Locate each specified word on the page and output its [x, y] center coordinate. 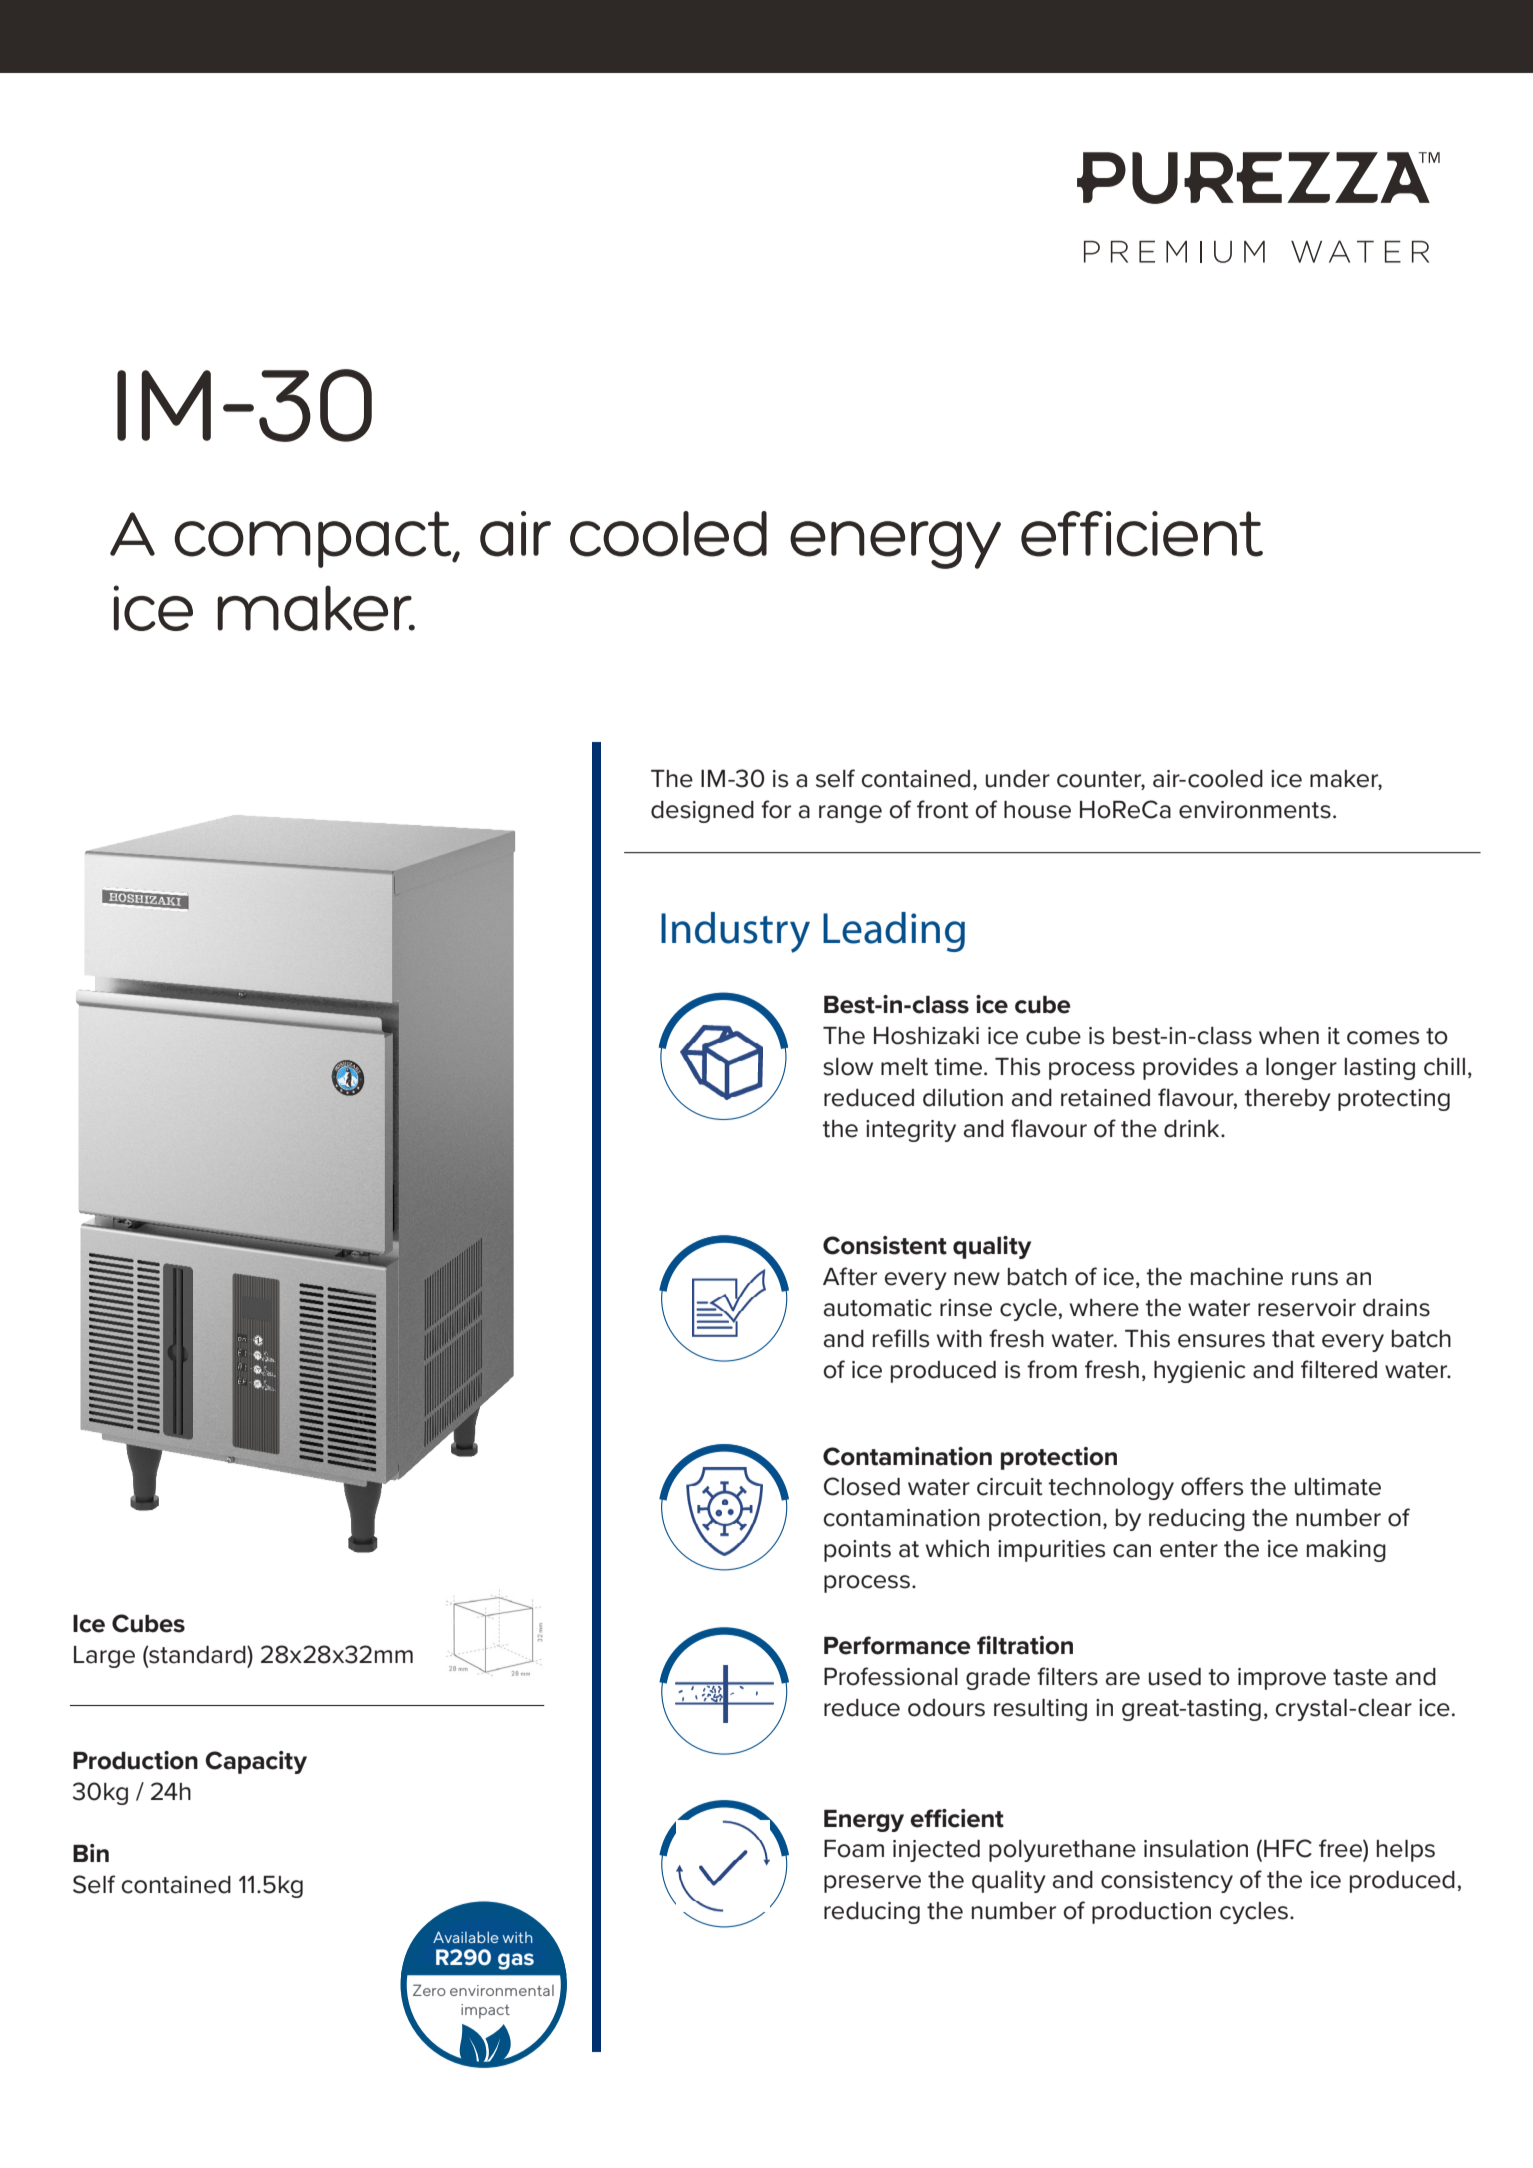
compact [314, 539]
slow [848, 1067]
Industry [735, 932]
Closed [862, 1486]
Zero [429, 1990]
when [1289, 1036]
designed [702, 812]
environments [1255, 810]
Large [104, 1657]
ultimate [1338, 1487]
